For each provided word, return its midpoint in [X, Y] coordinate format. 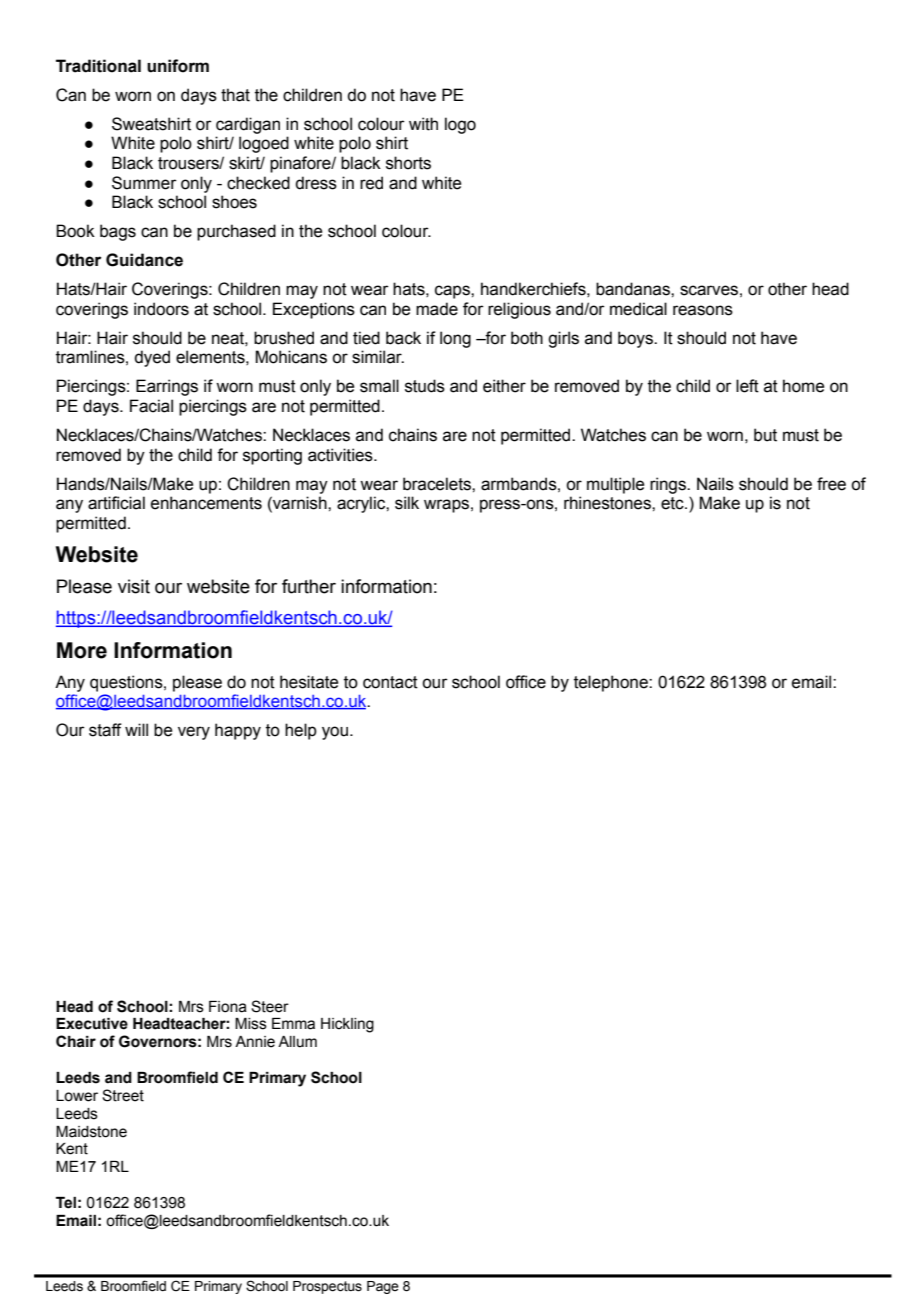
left [747, 386]
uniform [178, 66]
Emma [293, 1024]
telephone [612, 683]
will [136, 729]
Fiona [228, 1007]
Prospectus [327, 1287]
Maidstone [91, 1132]
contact [390, 682]
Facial [151, 406]
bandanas [634, 289]
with [423, 124]
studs [425, 386]
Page [383, 1287]
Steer [270, 1006]
